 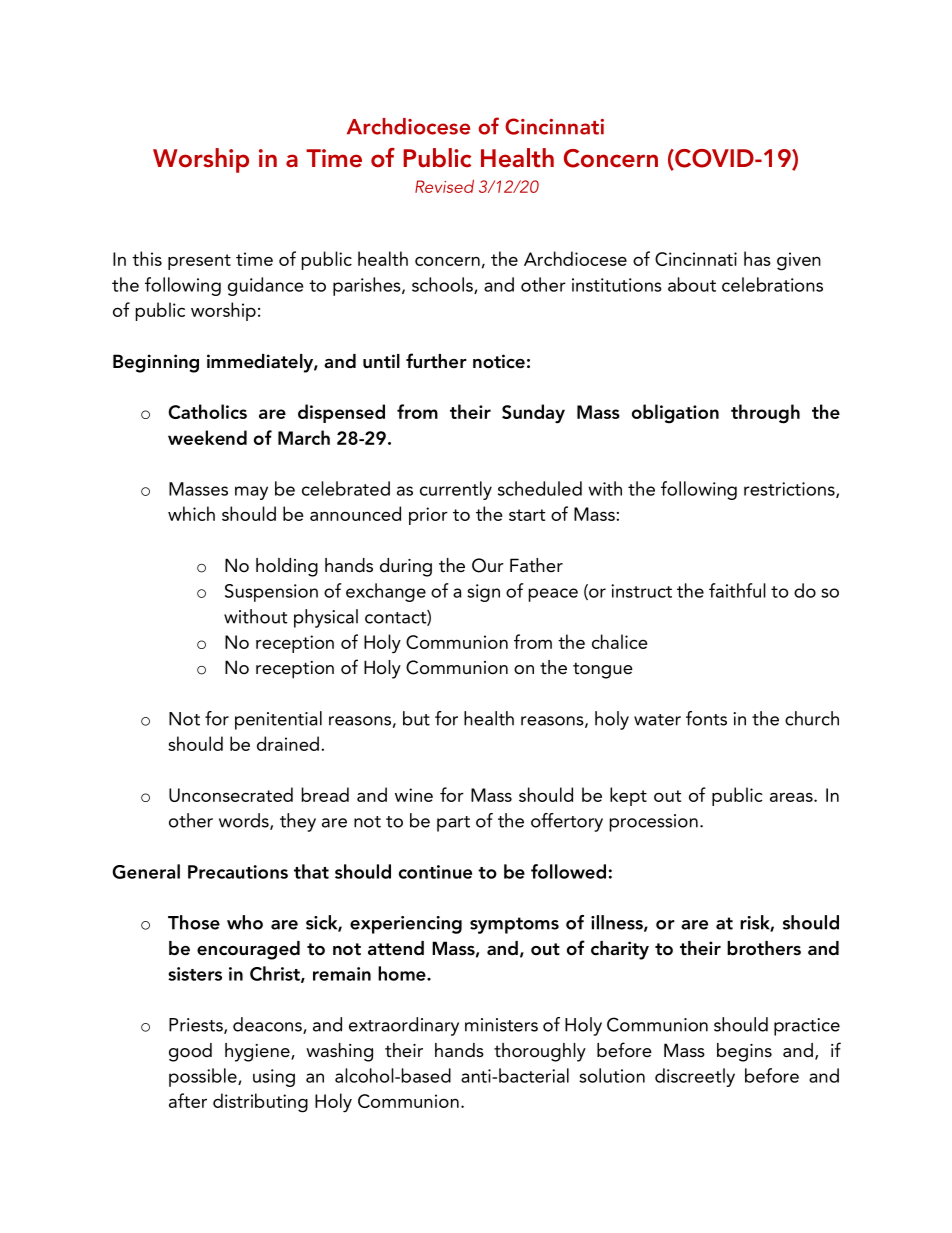 I want to click on Suspension, so click(x=271, y=593).
